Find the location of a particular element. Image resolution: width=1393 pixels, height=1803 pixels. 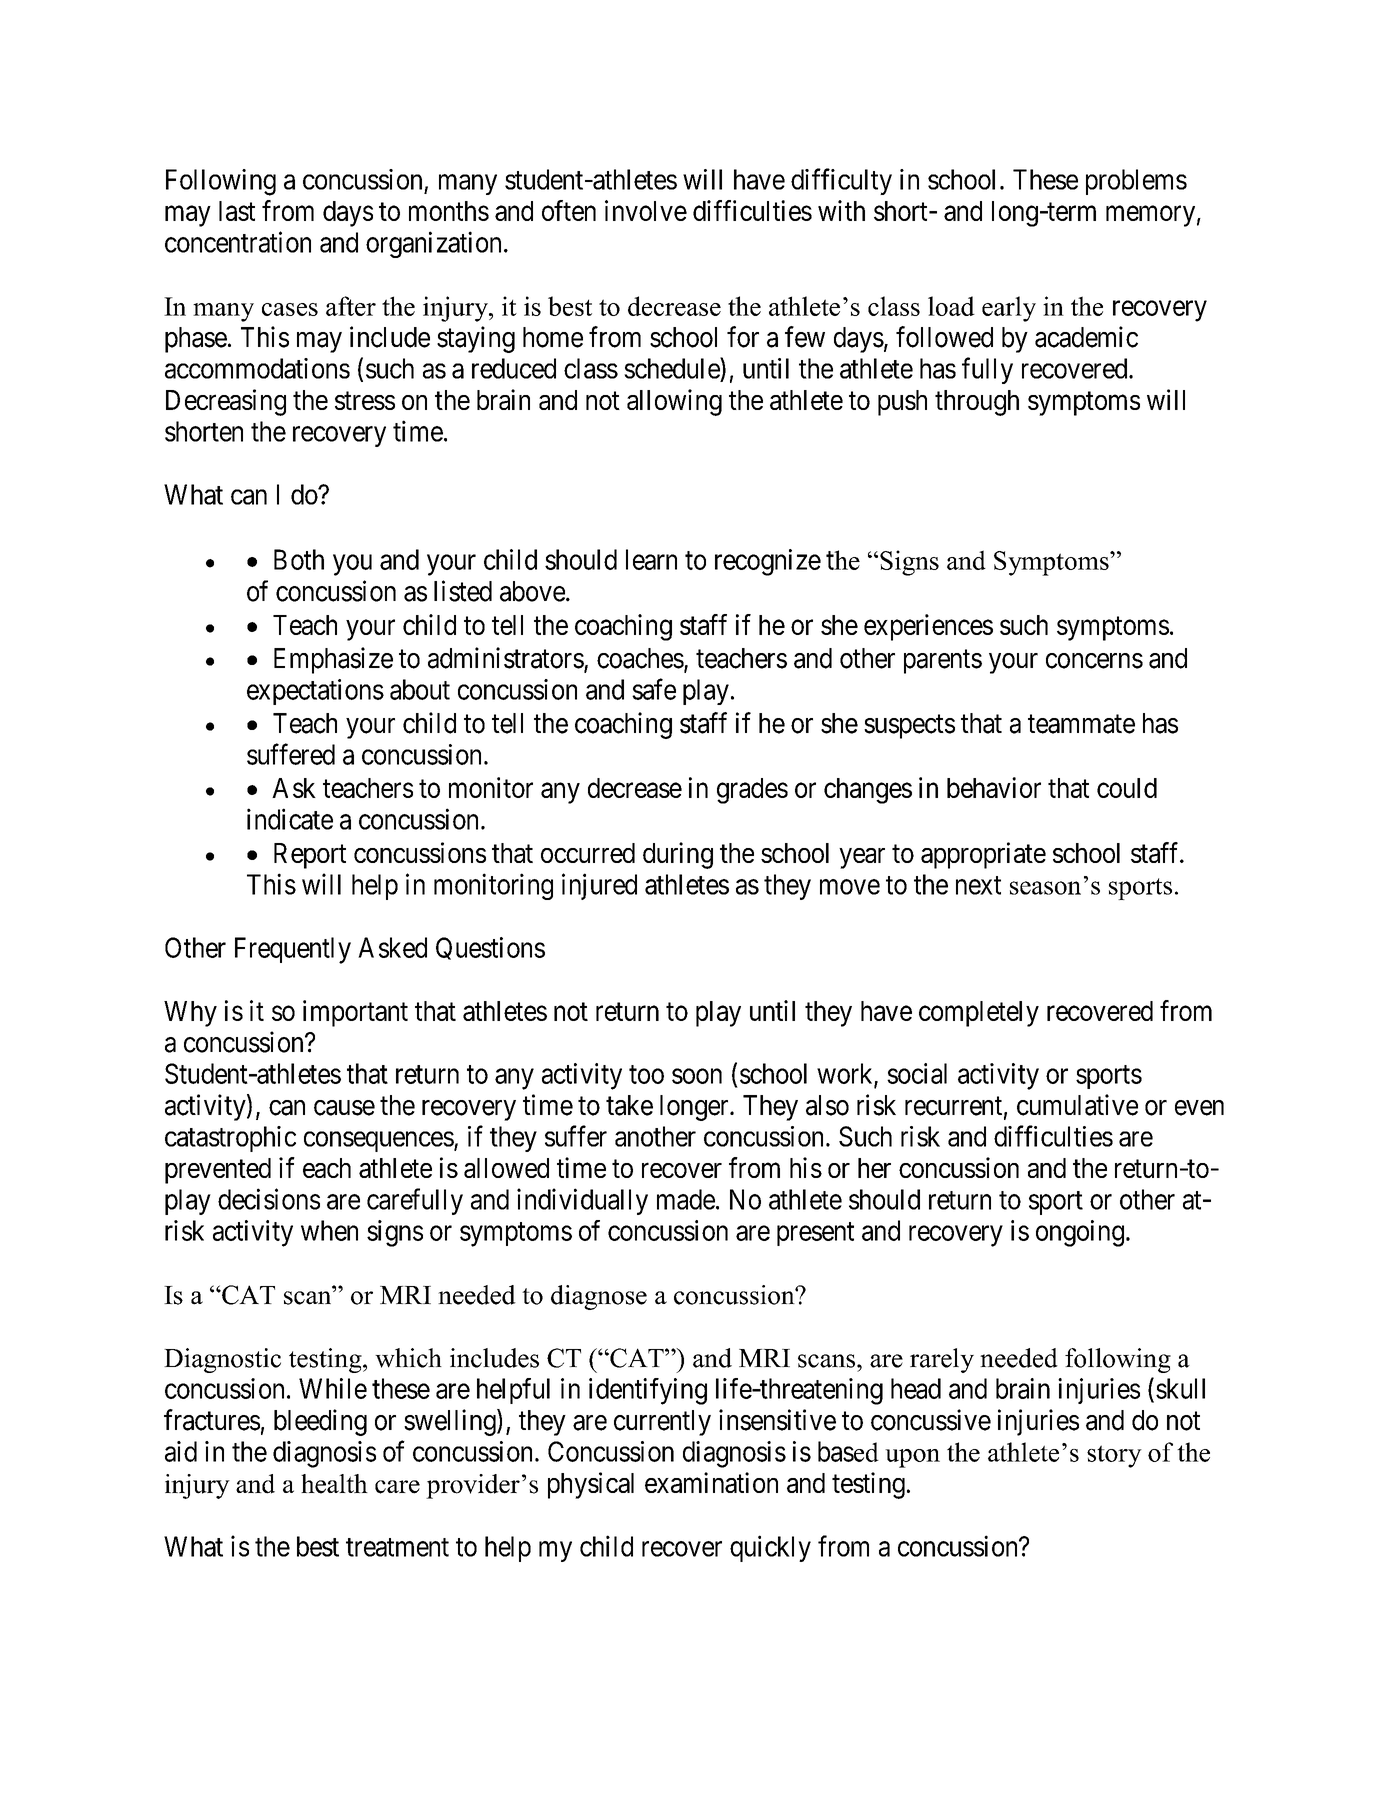

teammate is located at coordinates (1081, 724).
